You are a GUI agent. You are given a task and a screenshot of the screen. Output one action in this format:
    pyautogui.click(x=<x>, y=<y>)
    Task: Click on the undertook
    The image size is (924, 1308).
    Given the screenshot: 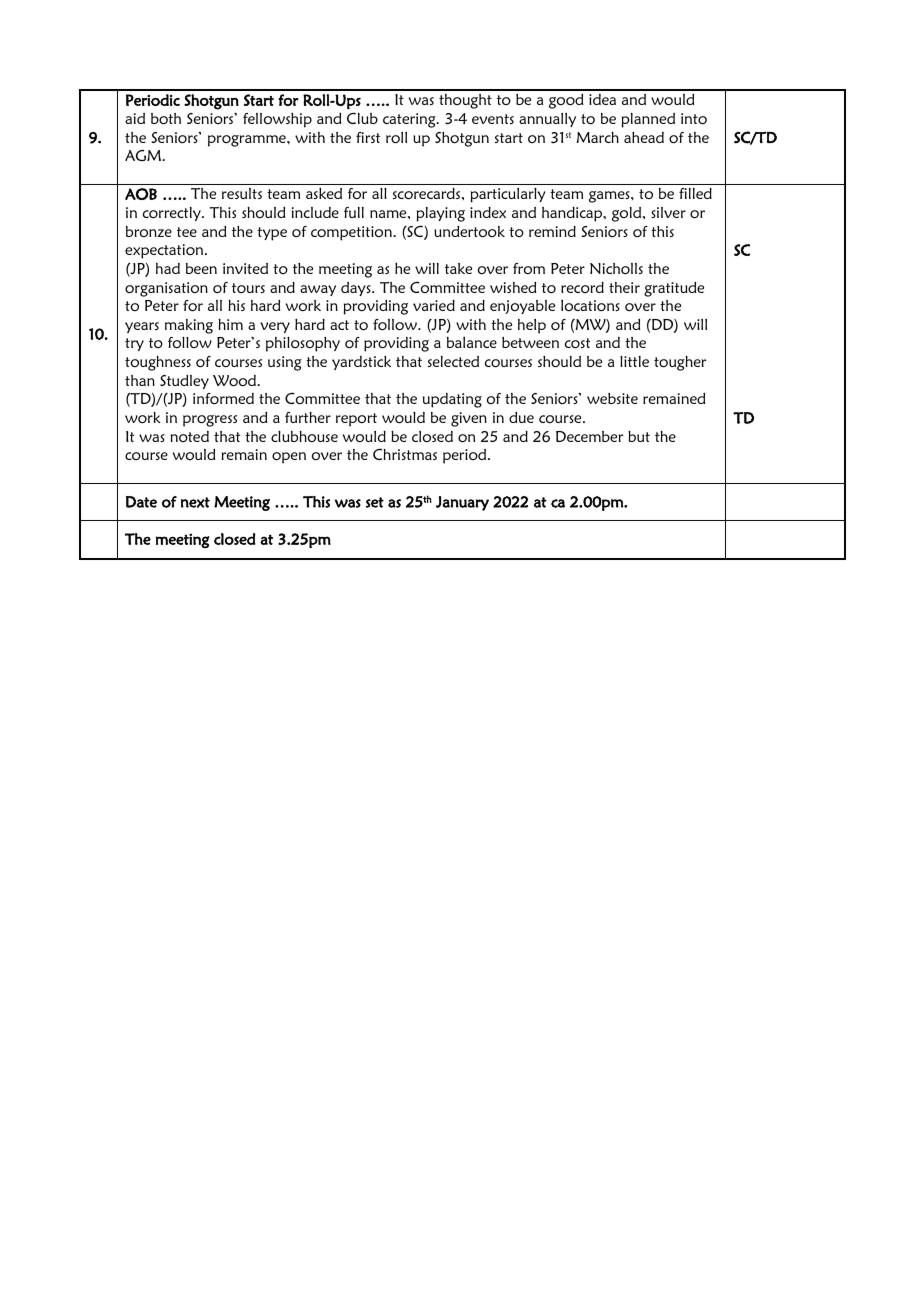 What is the action you would take?
    pyautogui.click(x=469, y=231)
